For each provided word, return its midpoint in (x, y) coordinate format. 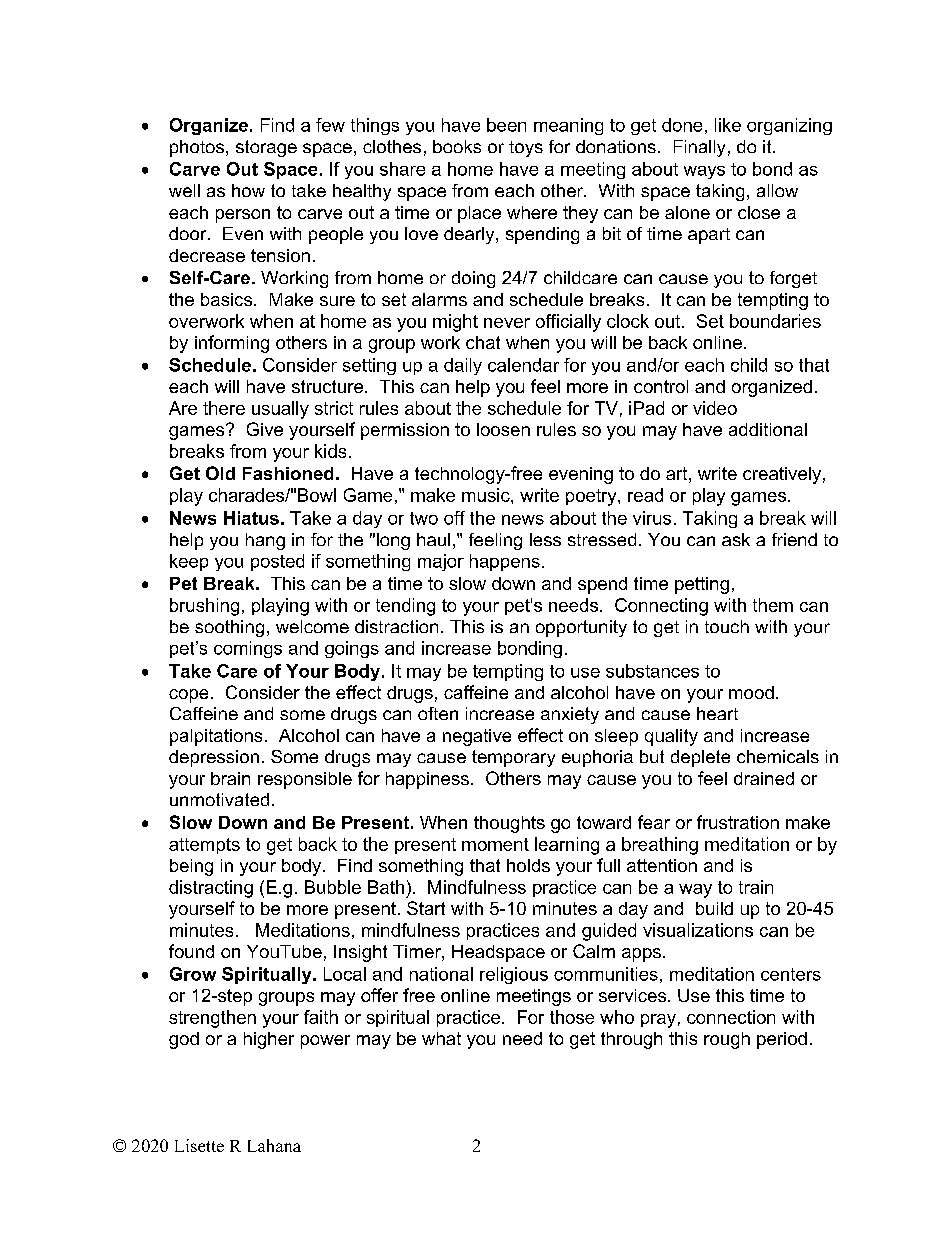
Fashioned (288, 473)
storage (266, 148)
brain (230, 778)
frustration (738, 822)
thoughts (509, 824)
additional (768, 429)
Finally (699, 148)
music (487, 495)
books (457, 146)
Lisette (199, 1145)
